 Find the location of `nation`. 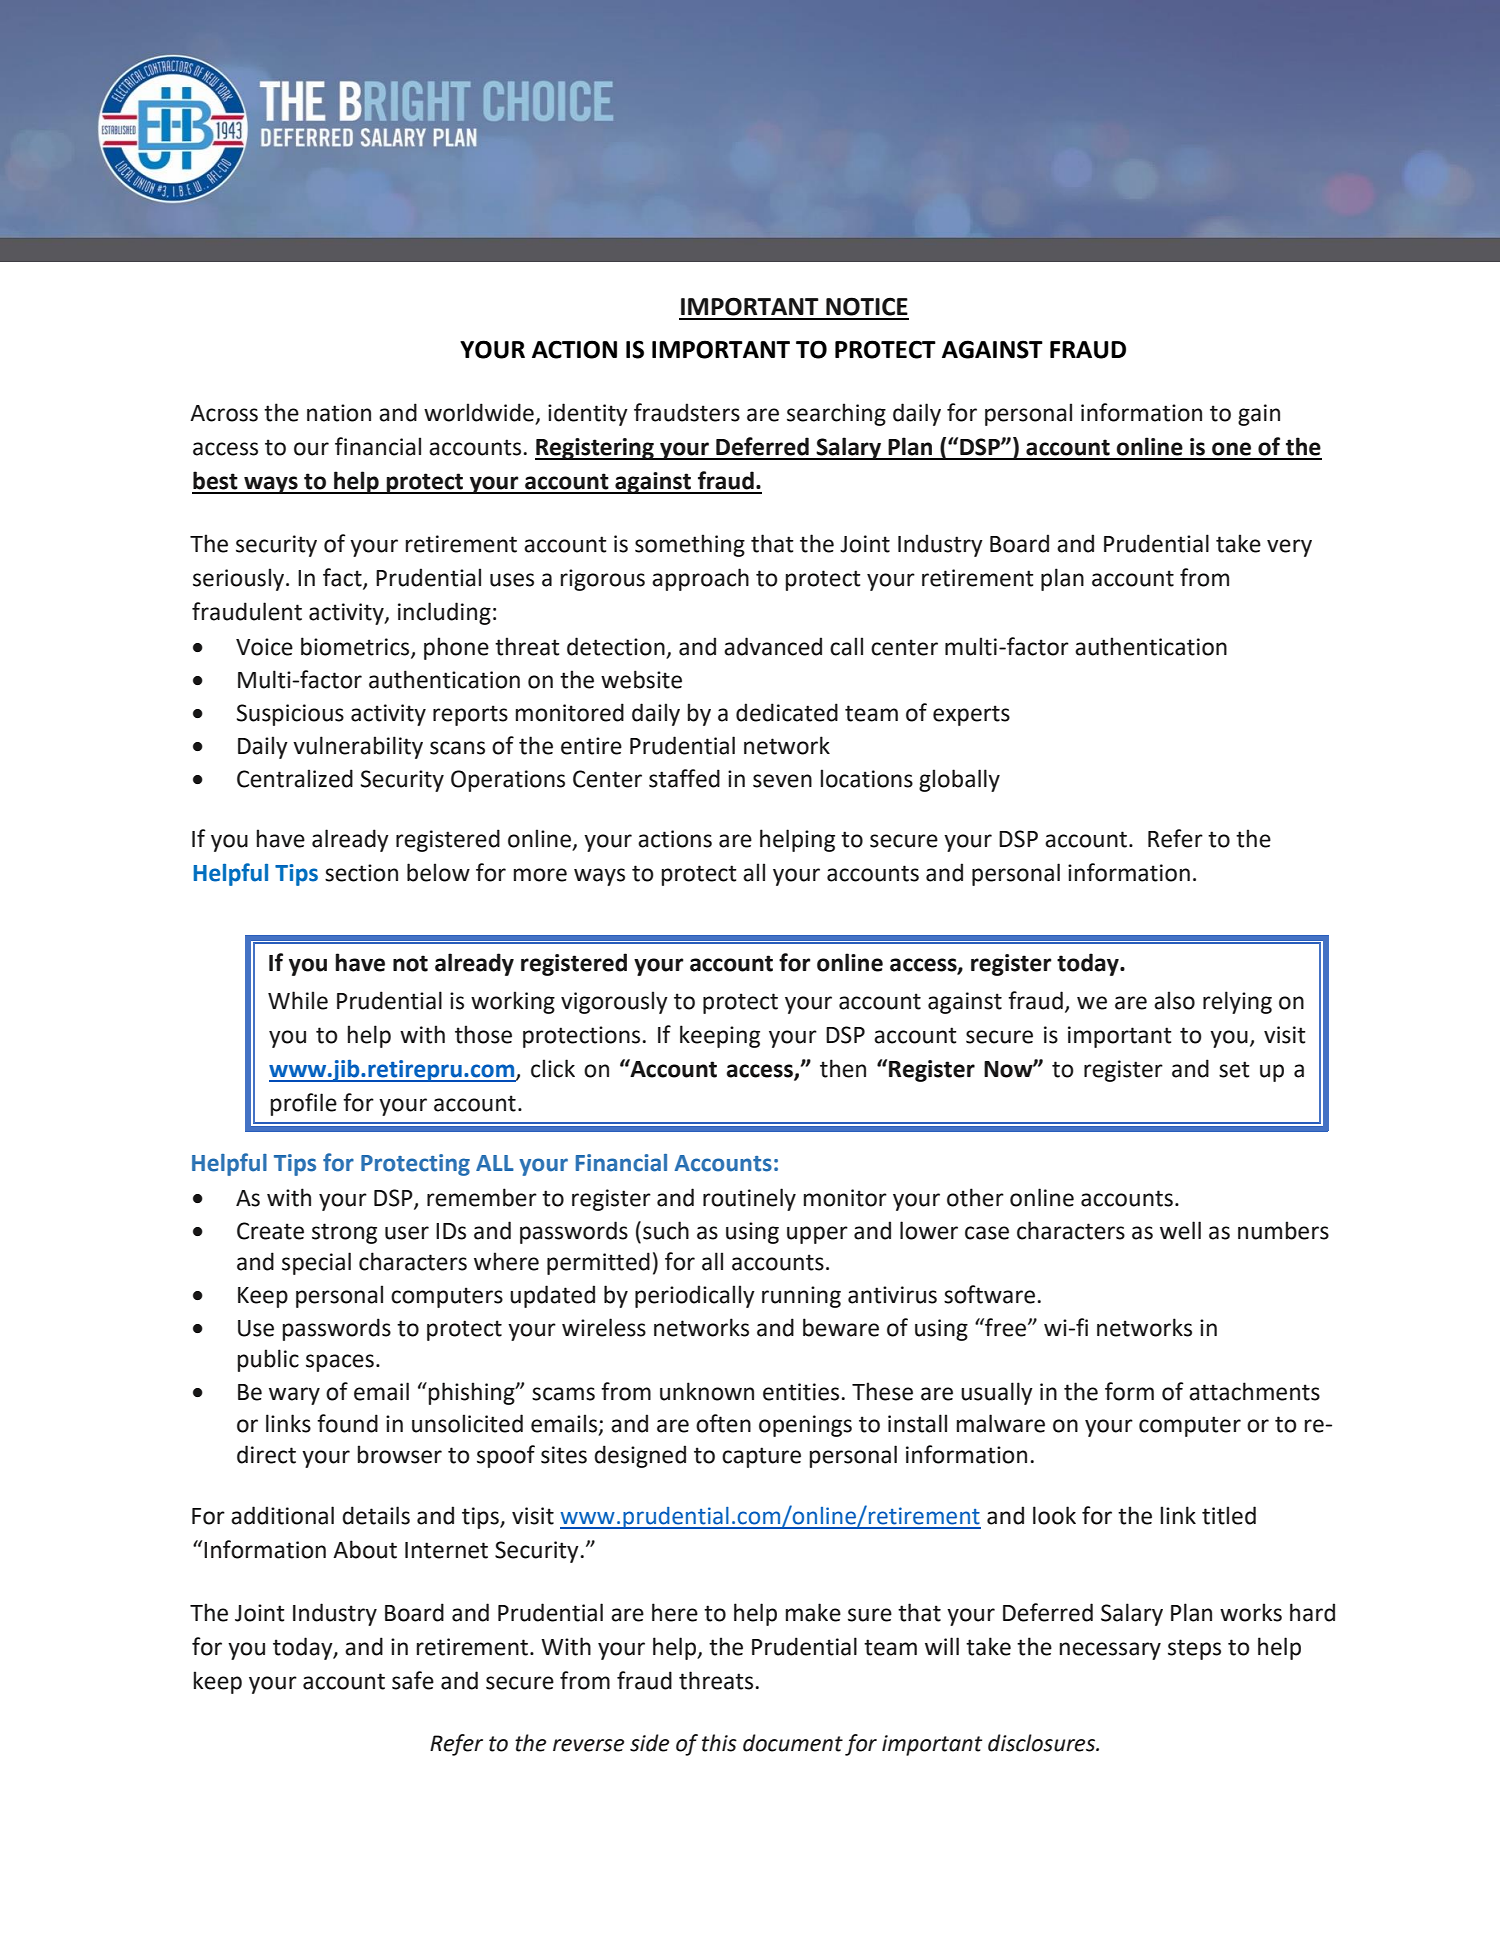

nation is located at coordinates (339, 413).
